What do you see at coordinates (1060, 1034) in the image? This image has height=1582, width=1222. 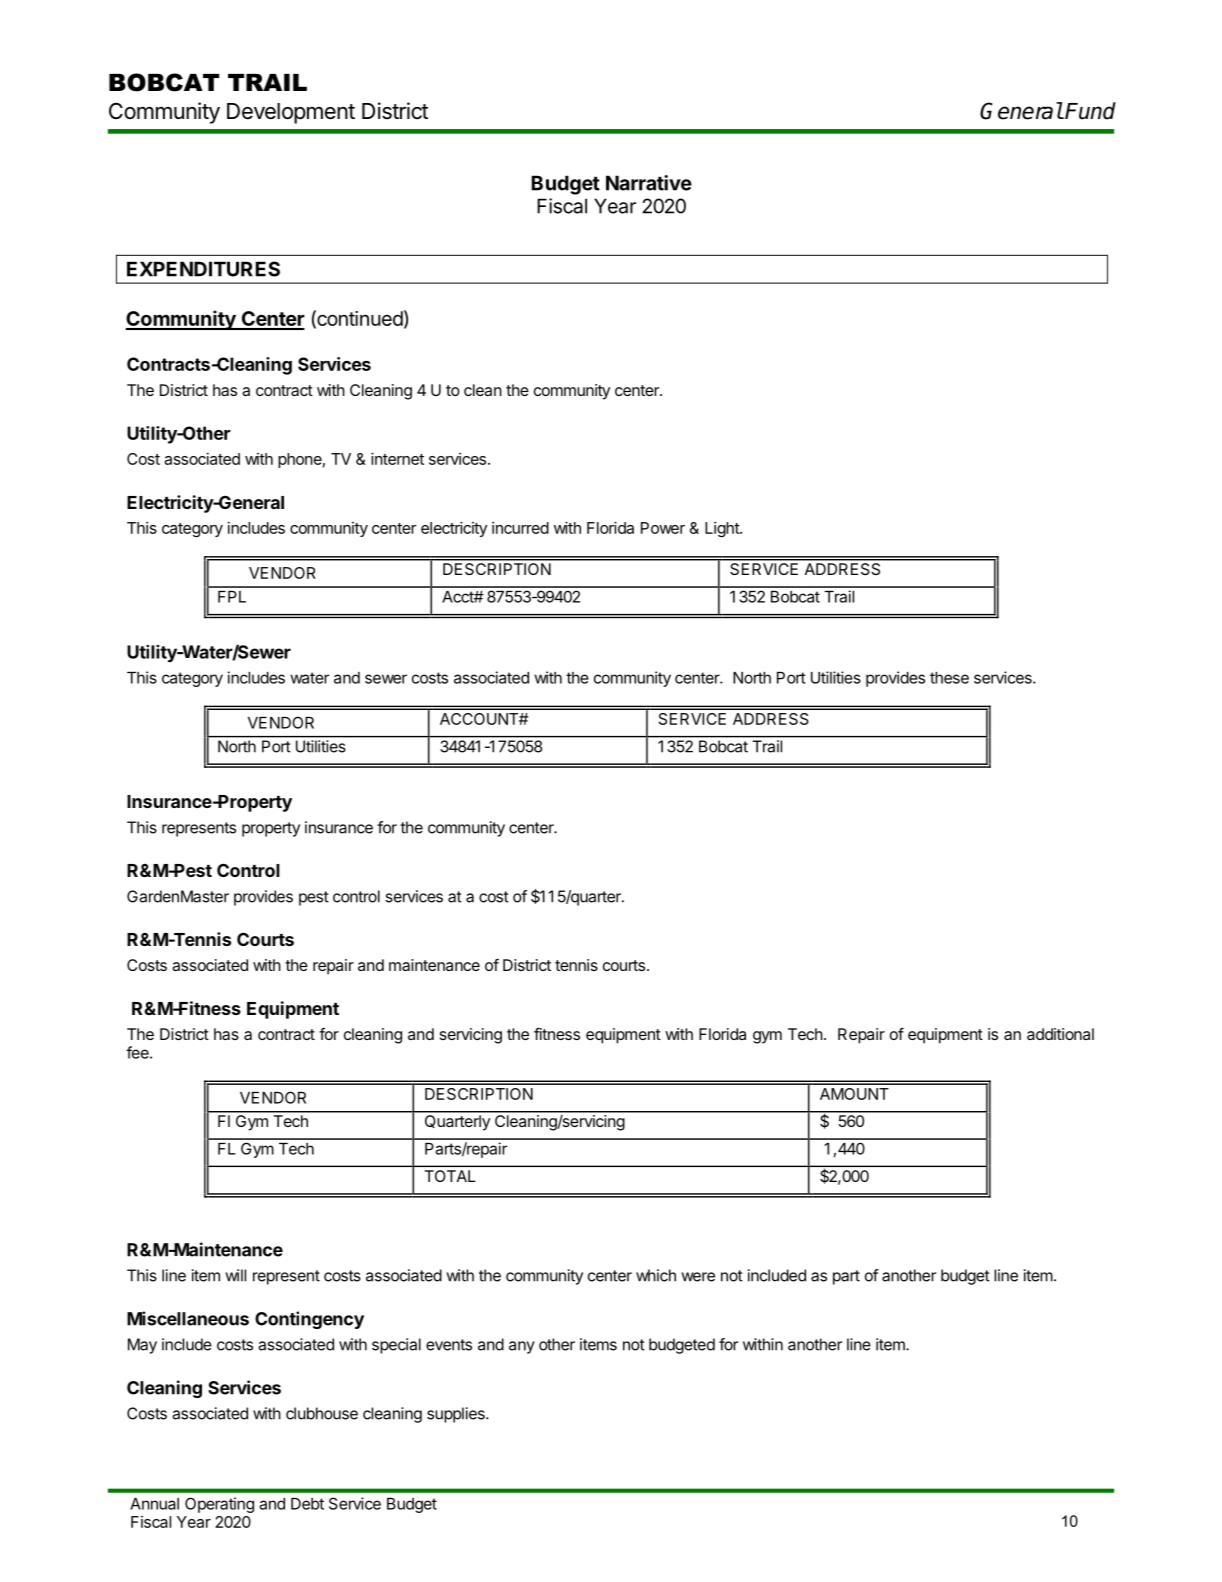 I see `additional` at bounding box center [1060, 1034].
